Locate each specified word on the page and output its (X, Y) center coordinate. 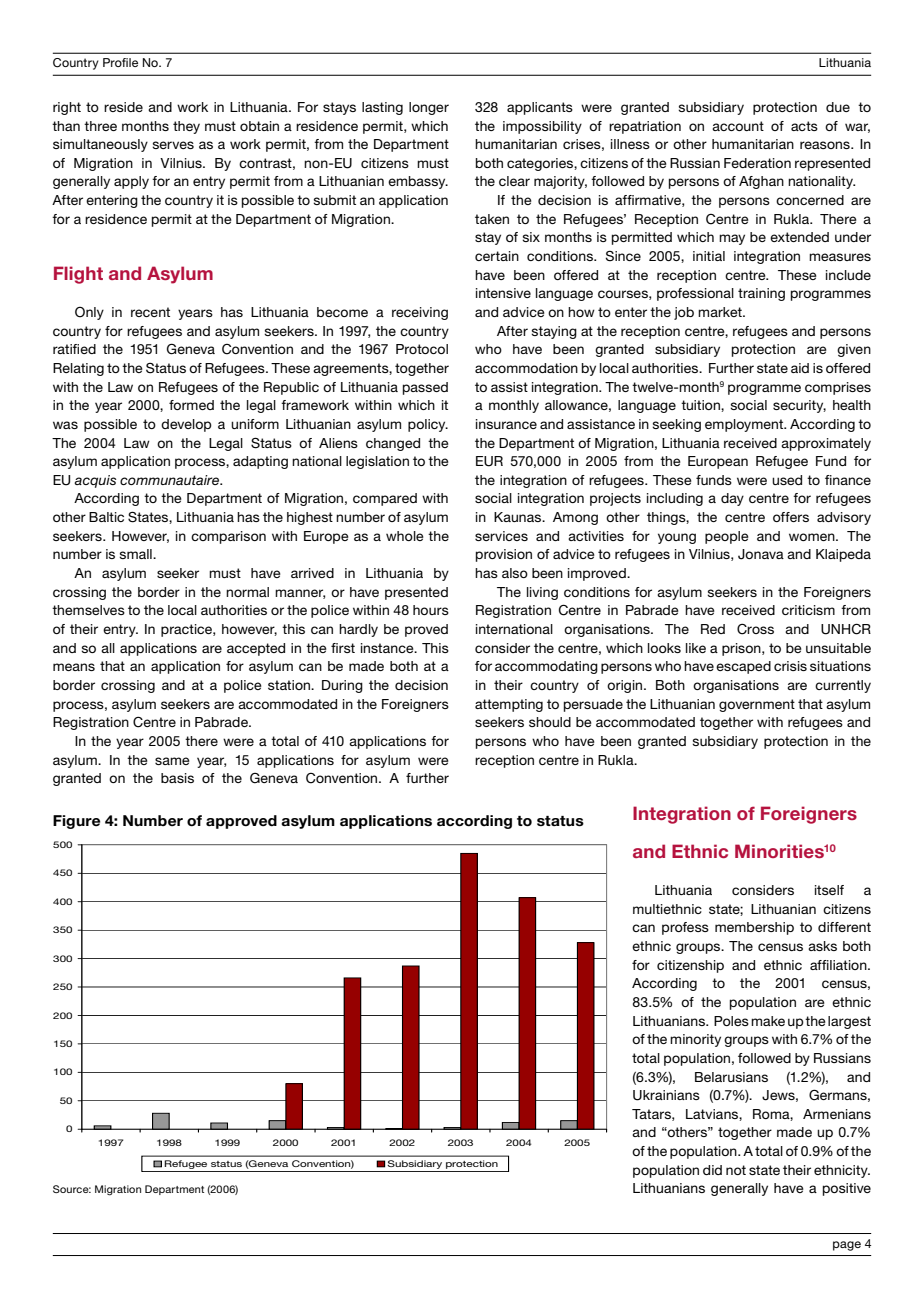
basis (177, 778)
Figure (76, 822)
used (787, 480)
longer (429, 108)
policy (428, 425)
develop (186, 425)
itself (829, 890)
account (738, 126)
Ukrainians (666, 1095)
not (736, 1170)
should (550, 722)
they (186, 127)
